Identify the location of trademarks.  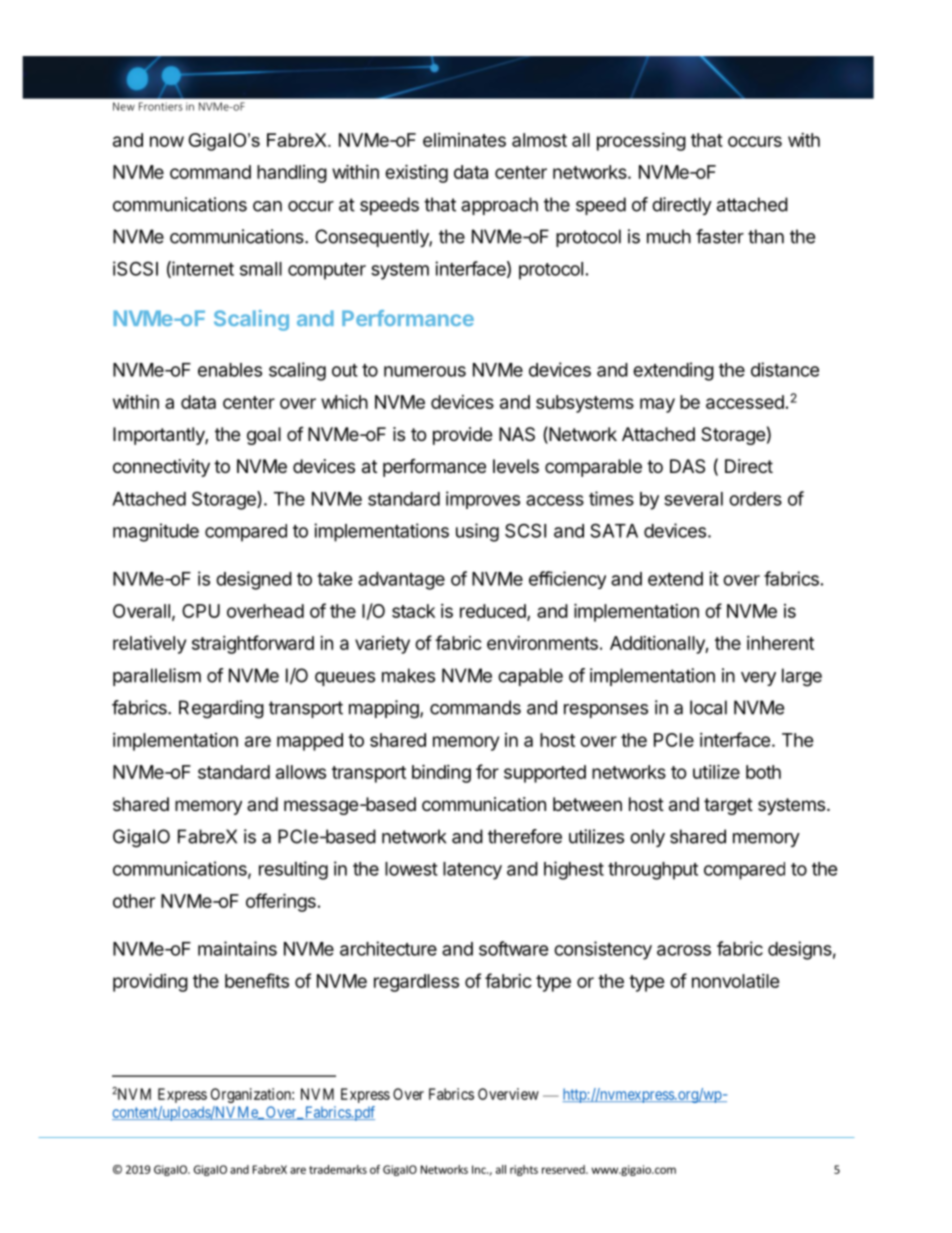
(338, 1169).
